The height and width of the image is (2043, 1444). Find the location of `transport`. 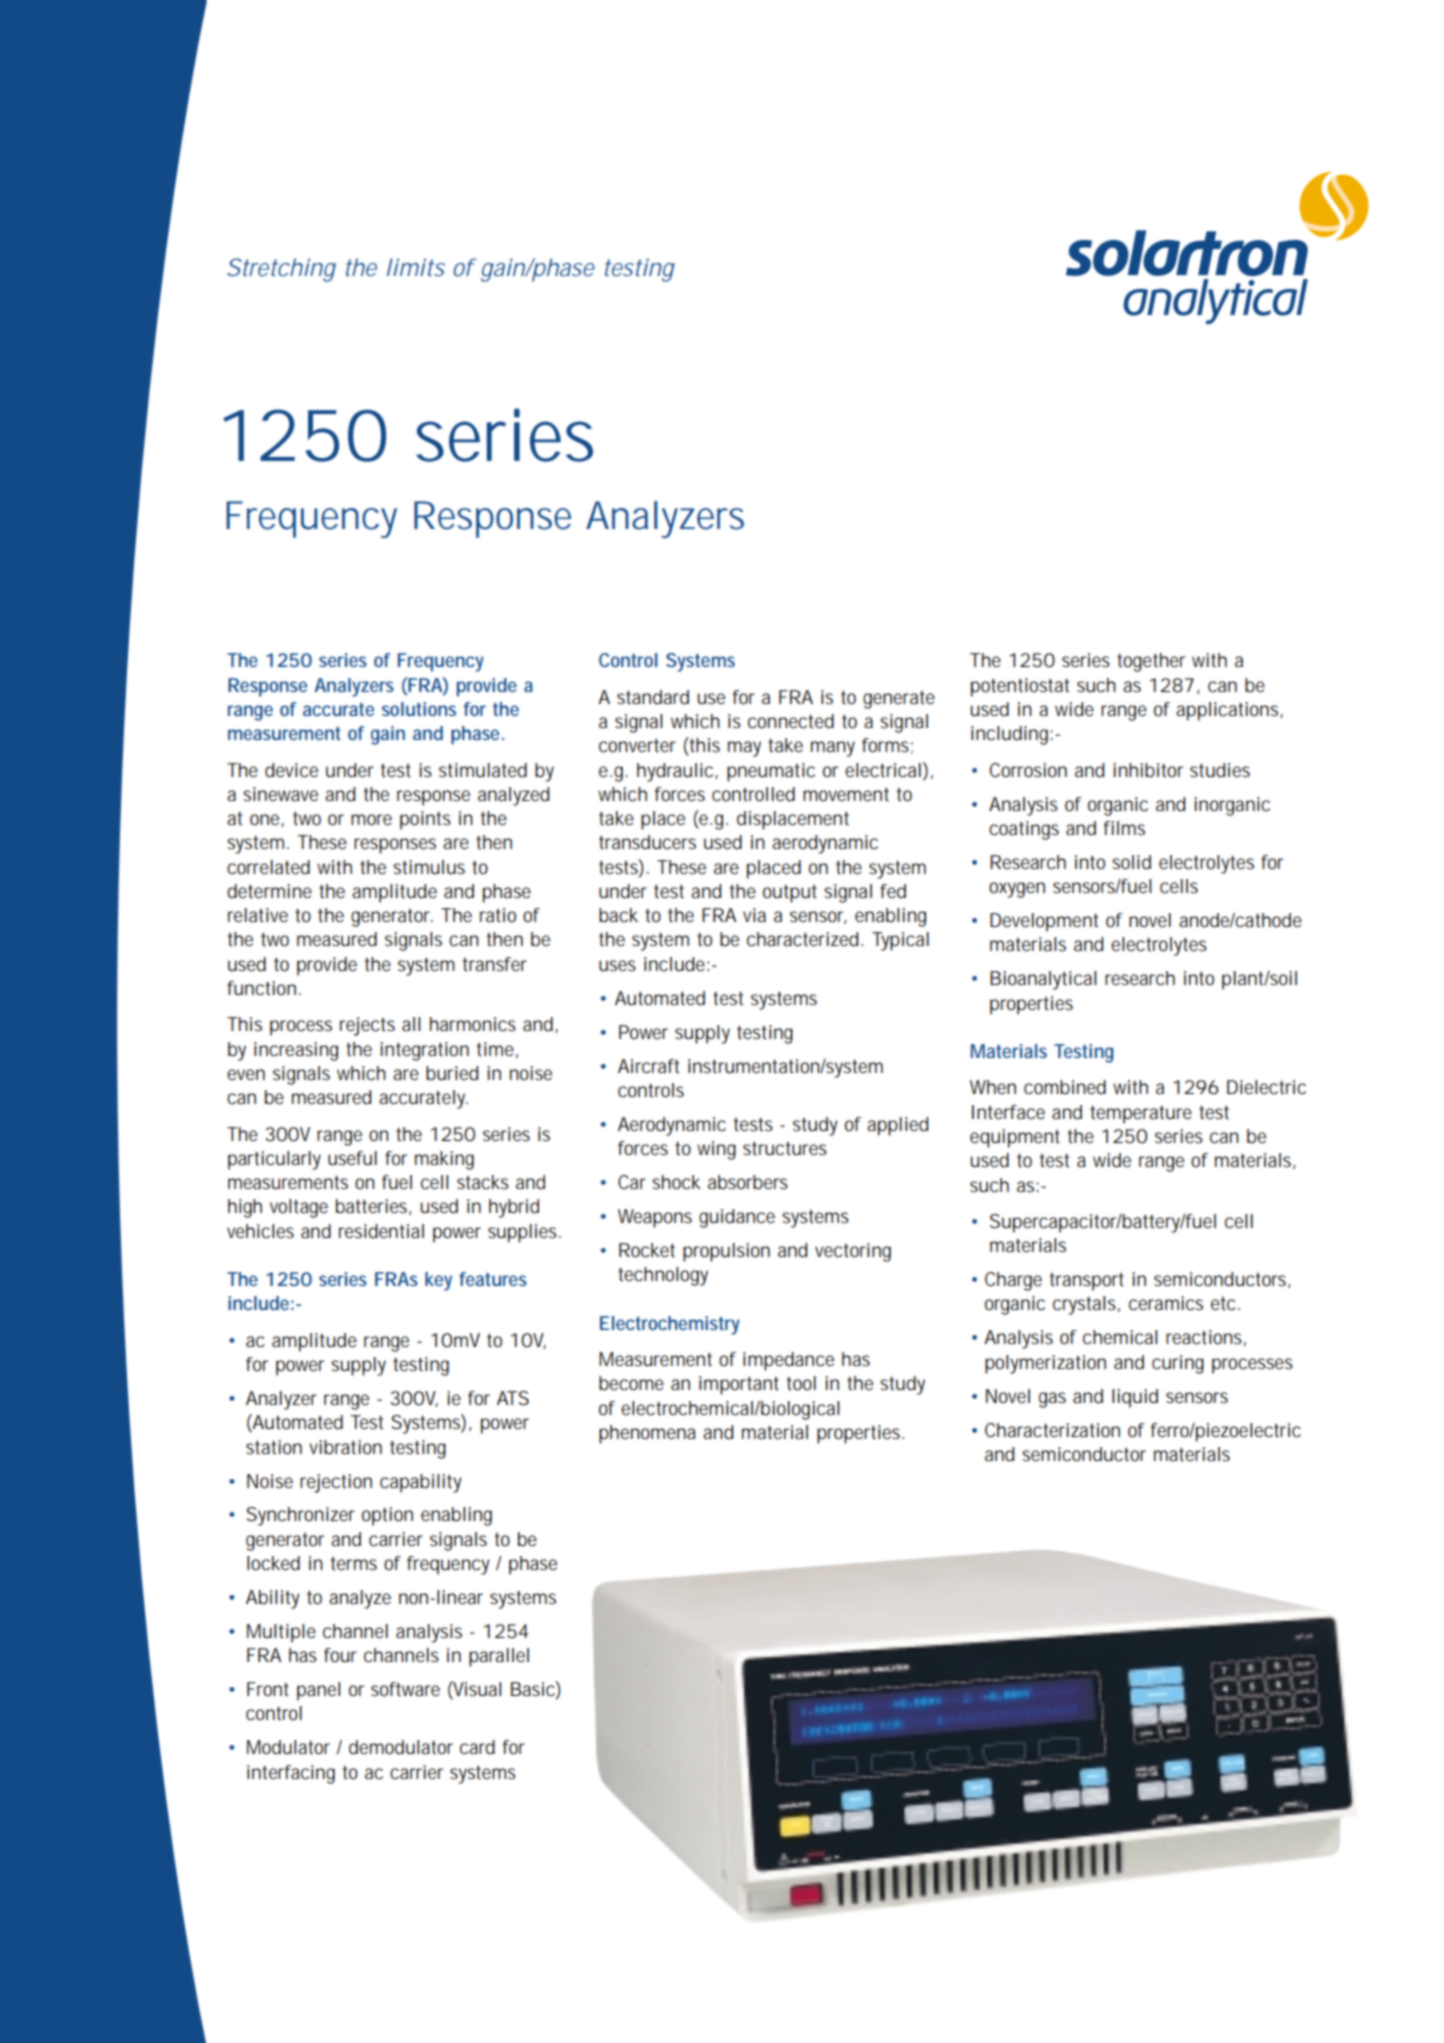

transport is located at coordinates (1086, 1282).
